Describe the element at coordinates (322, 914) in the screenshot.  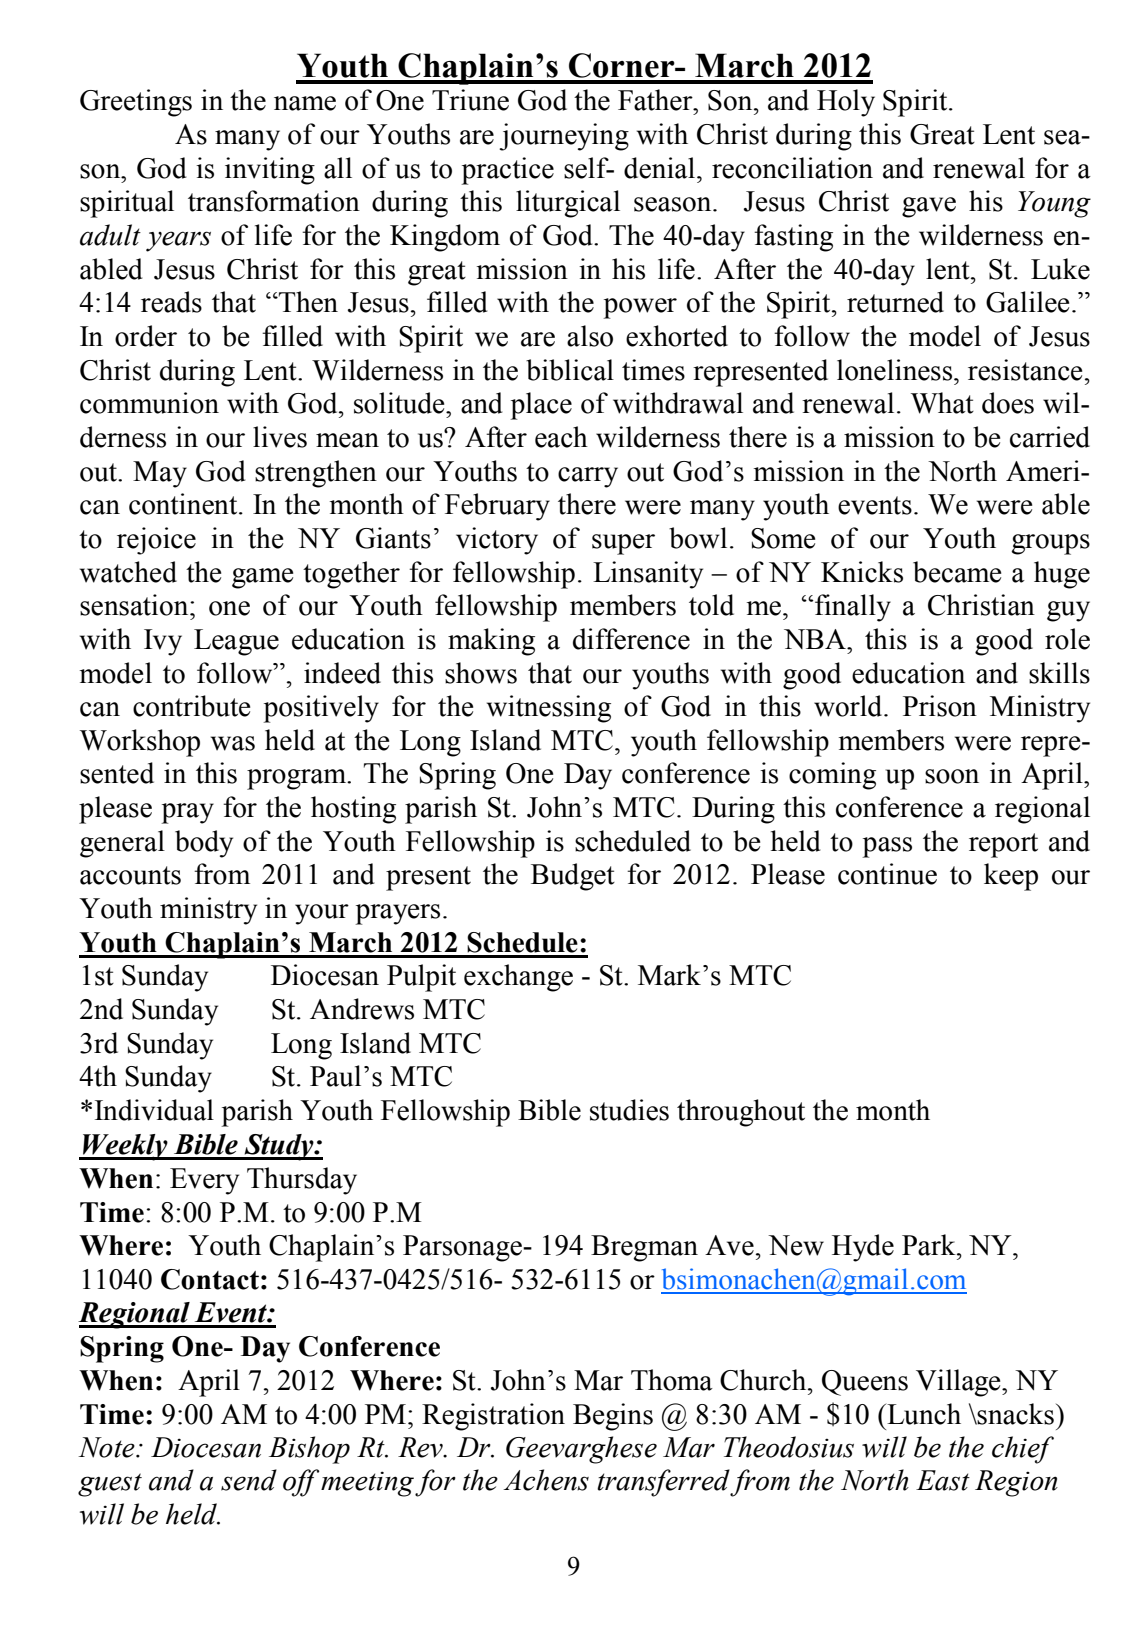
I see `your` at that location.
